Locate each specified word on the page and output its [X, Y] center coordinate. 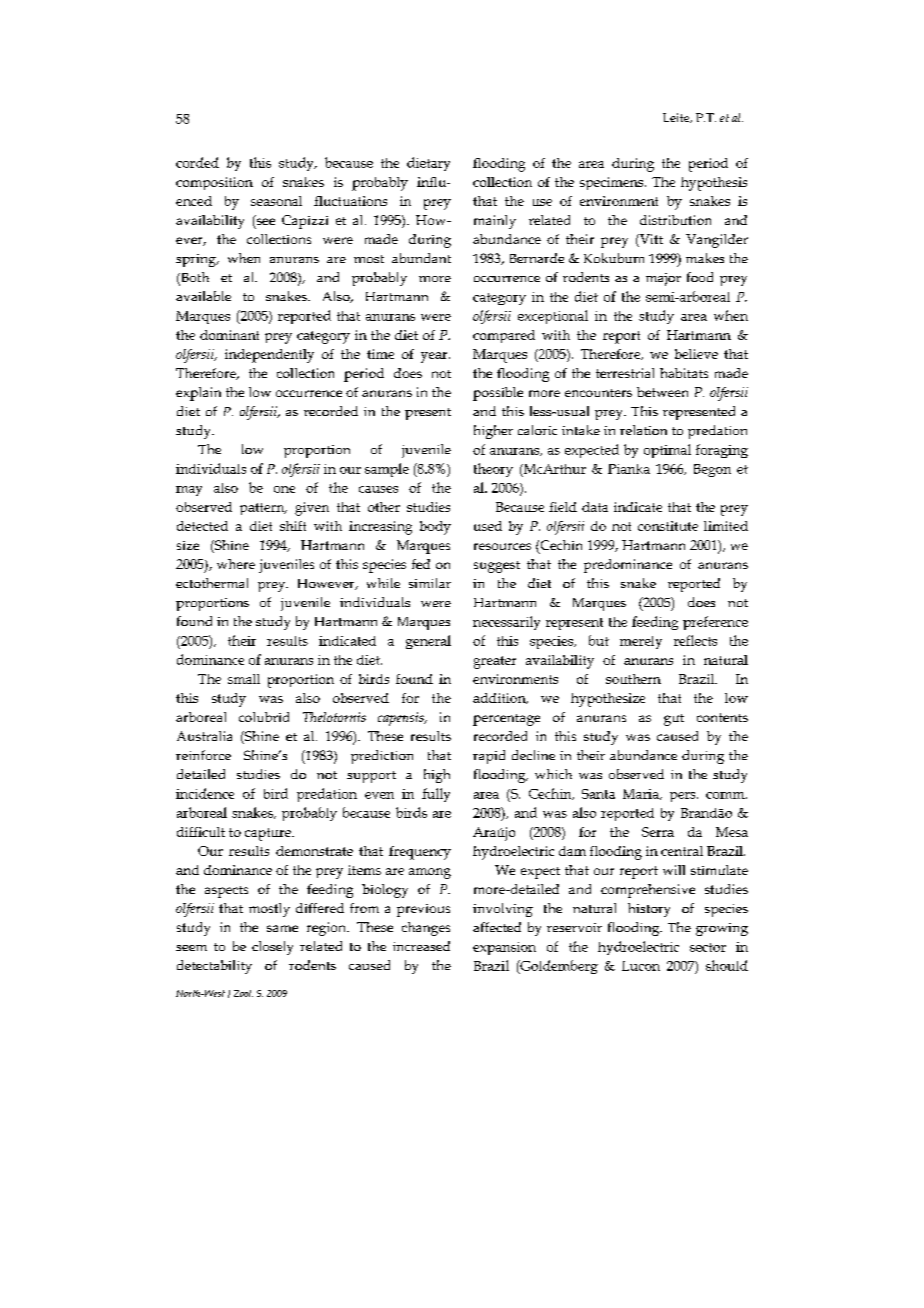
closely [272, 948]
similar [430, 583]
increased [421, 946]
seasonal [276, 201]
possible [498, 394]
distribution [675, 220]
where [236, 564]
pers [684, 797]
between [662, 392]
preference [715, 623]
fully [436, 795]
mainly [495, 222]
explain [198, 394]
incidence [205, 793]
